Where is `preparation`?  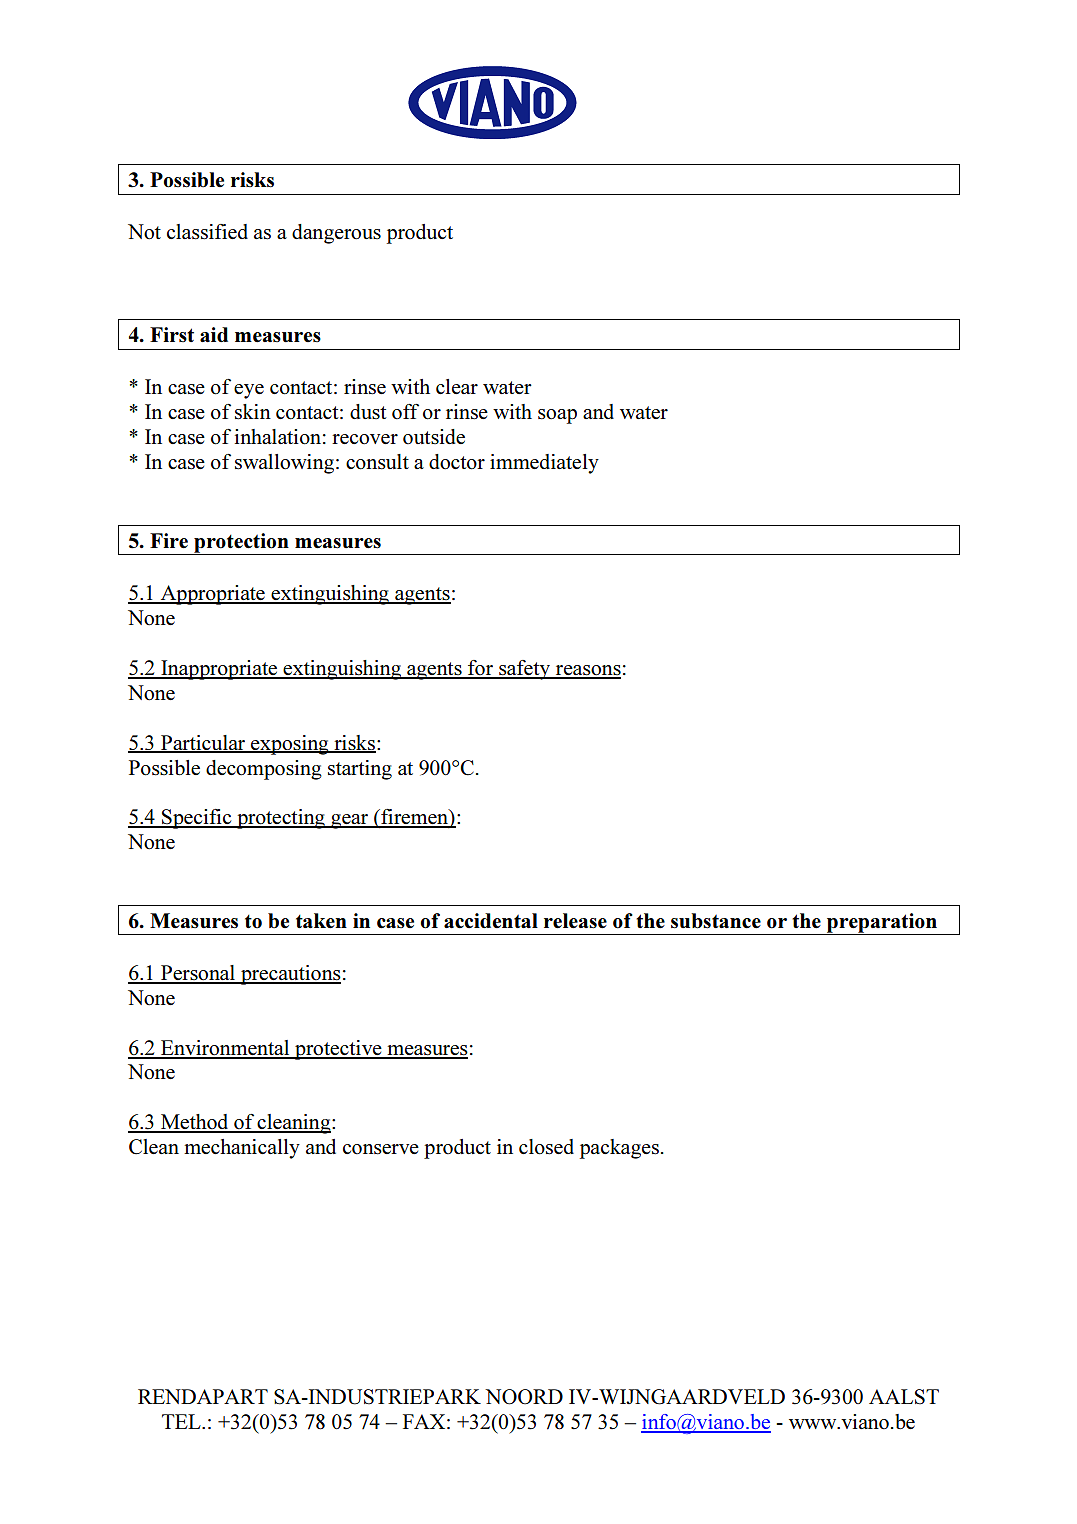 preparation is located at coordinates (882, 924).
